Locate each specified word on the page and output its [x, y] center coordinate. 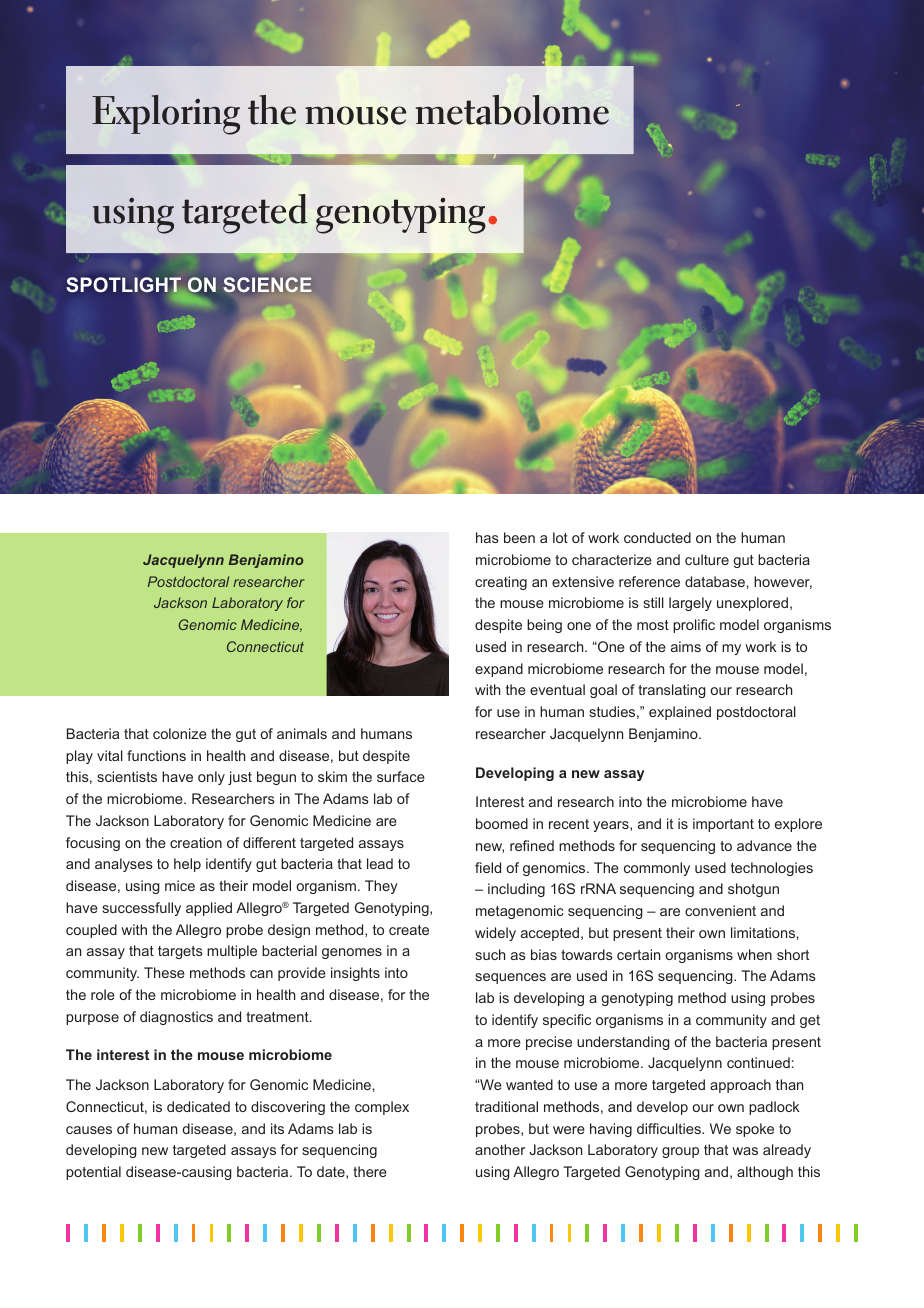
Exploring [166, 115]
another [500, 1149]
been [519, 537]
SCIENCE [268, 284]
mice [180, 885]
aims [686, 646]
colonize [180, 733]
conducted [657, 537]
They [381, 887]
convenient [720, 910]
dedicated [198, 1106]
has [487, 537]
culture [707, 559]
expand [499, 670]
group [680, 1152]
